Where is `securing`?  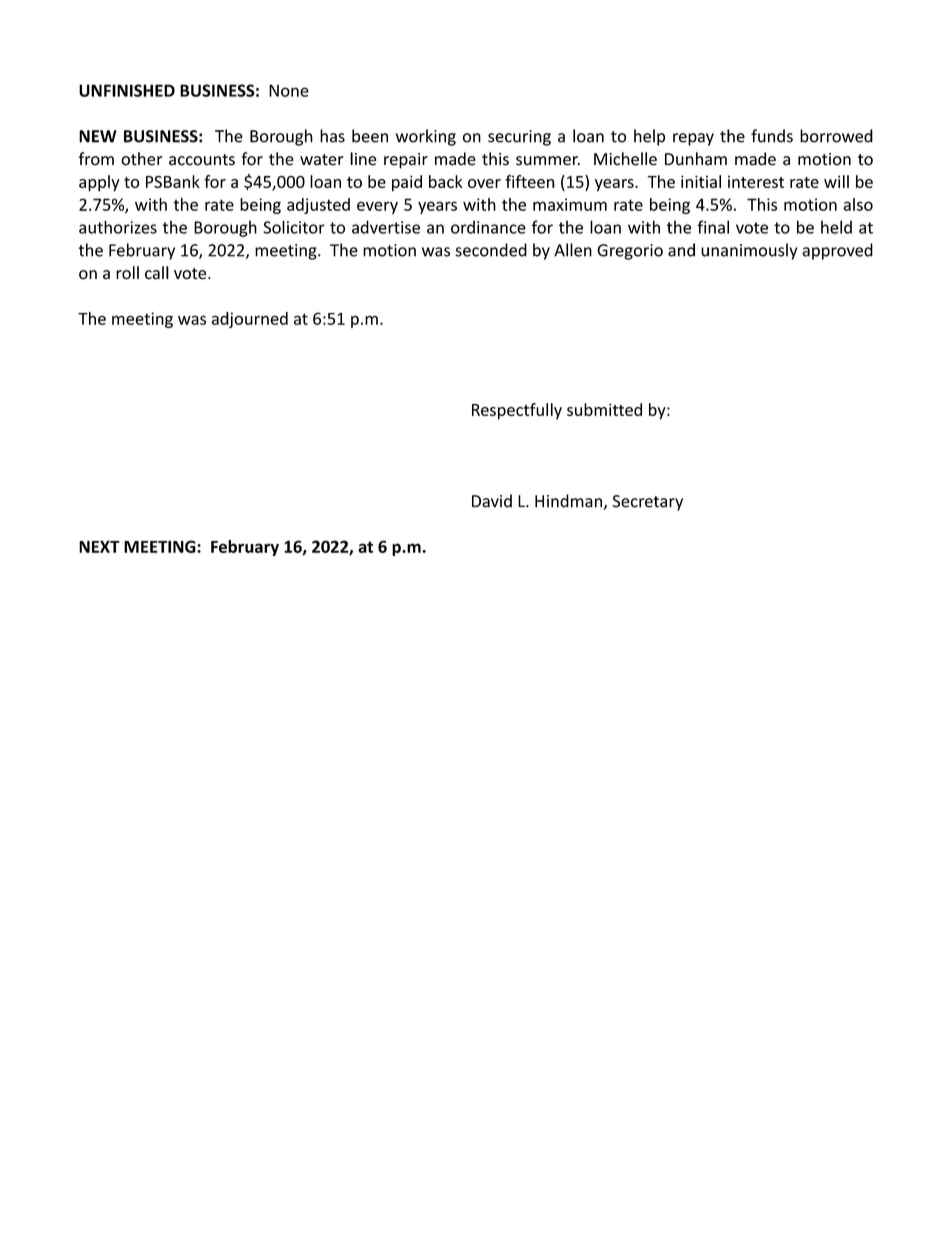
securing is located at coordinates (519, 138).
